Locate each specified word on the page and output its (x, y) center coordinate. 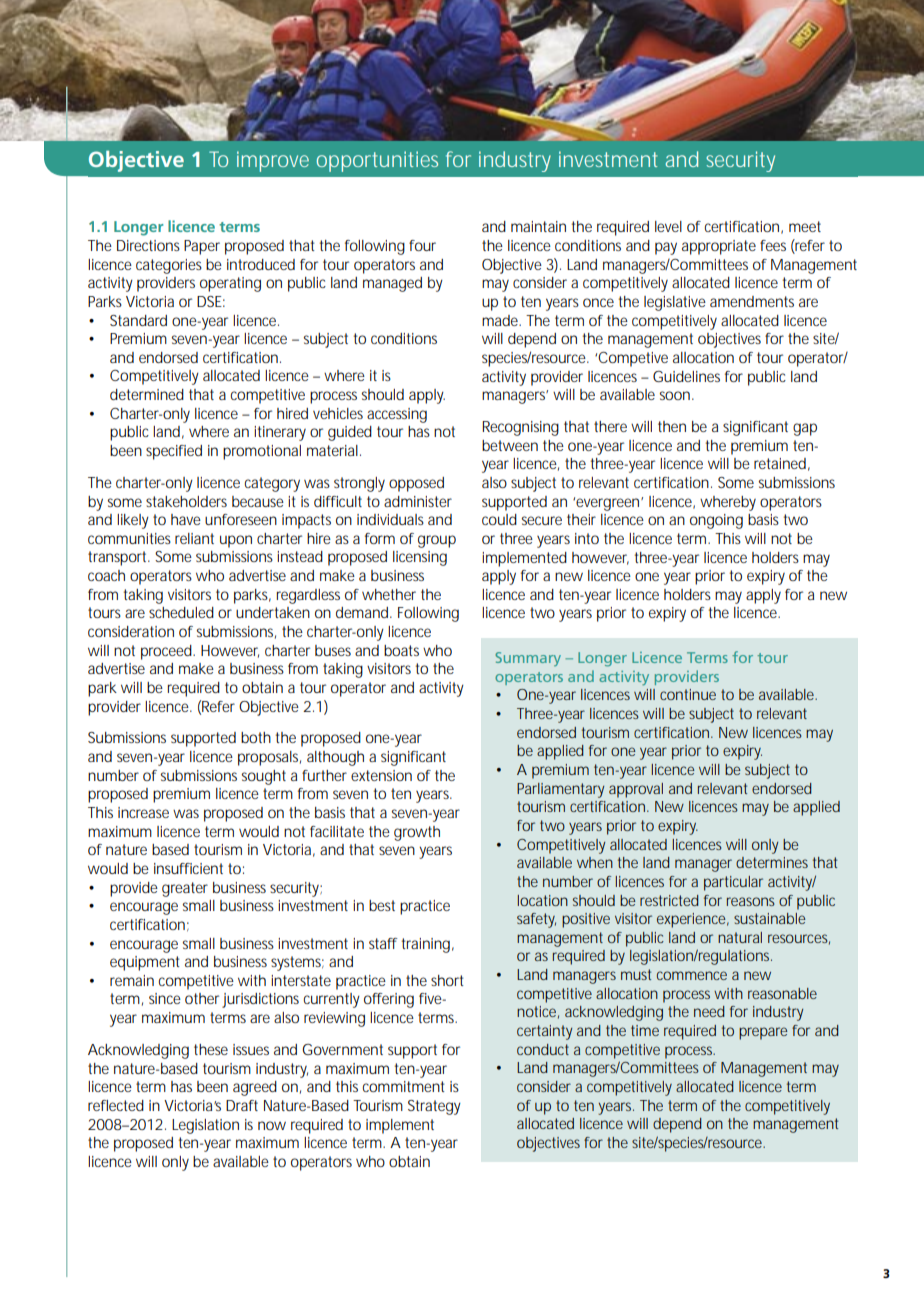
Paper (202, 247)
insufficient (188, 868)
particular (733, 883)
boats (401, 650)
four (422, 245)
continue (688, 694)
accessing (397, 415)
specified (174, 452)
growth (417, 833)
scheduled (181, 612)
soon (675, 395)
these (211, 1049)
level (668, 226)
